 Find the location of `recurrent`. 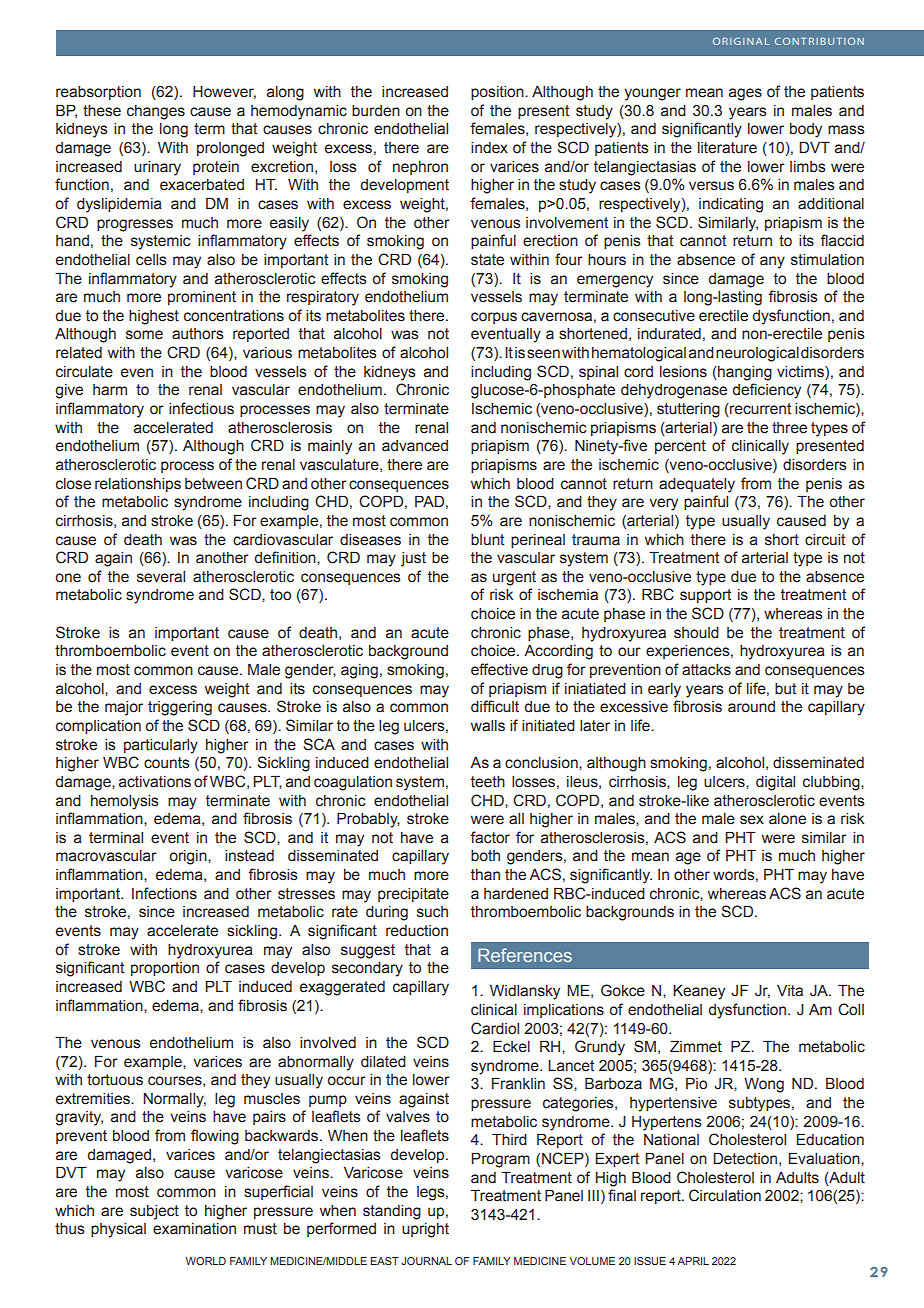

recurrent is located at coordinates (759, 410).
